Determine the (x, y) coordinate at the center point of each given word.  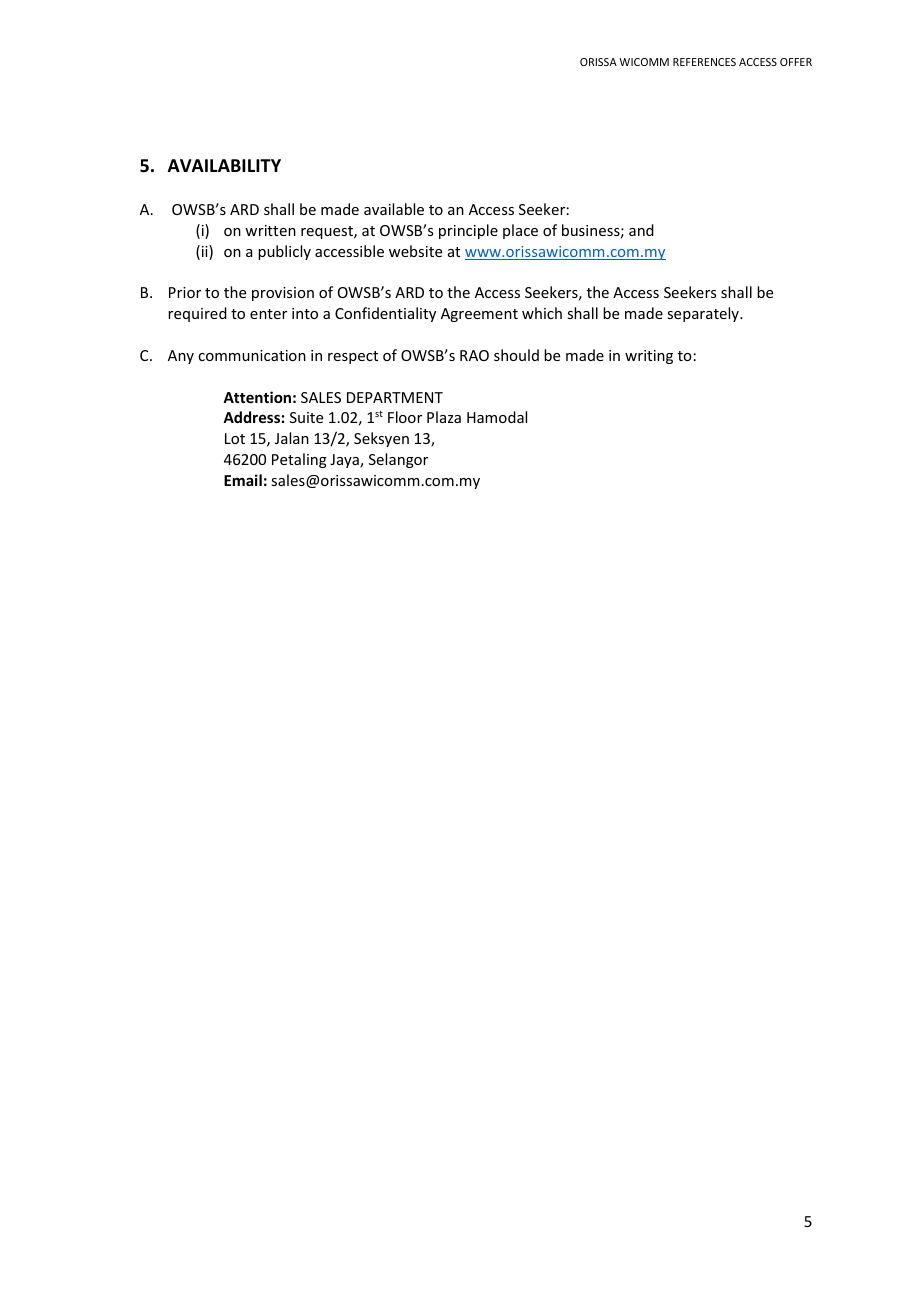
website (415, 251)
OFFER (796, 62)
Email (243, 480)
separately (704, 314)
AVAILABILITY (224, 165)
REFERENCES (704, 62)
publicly (284, 252)
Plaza (444, 417)
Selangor (398, 460)
